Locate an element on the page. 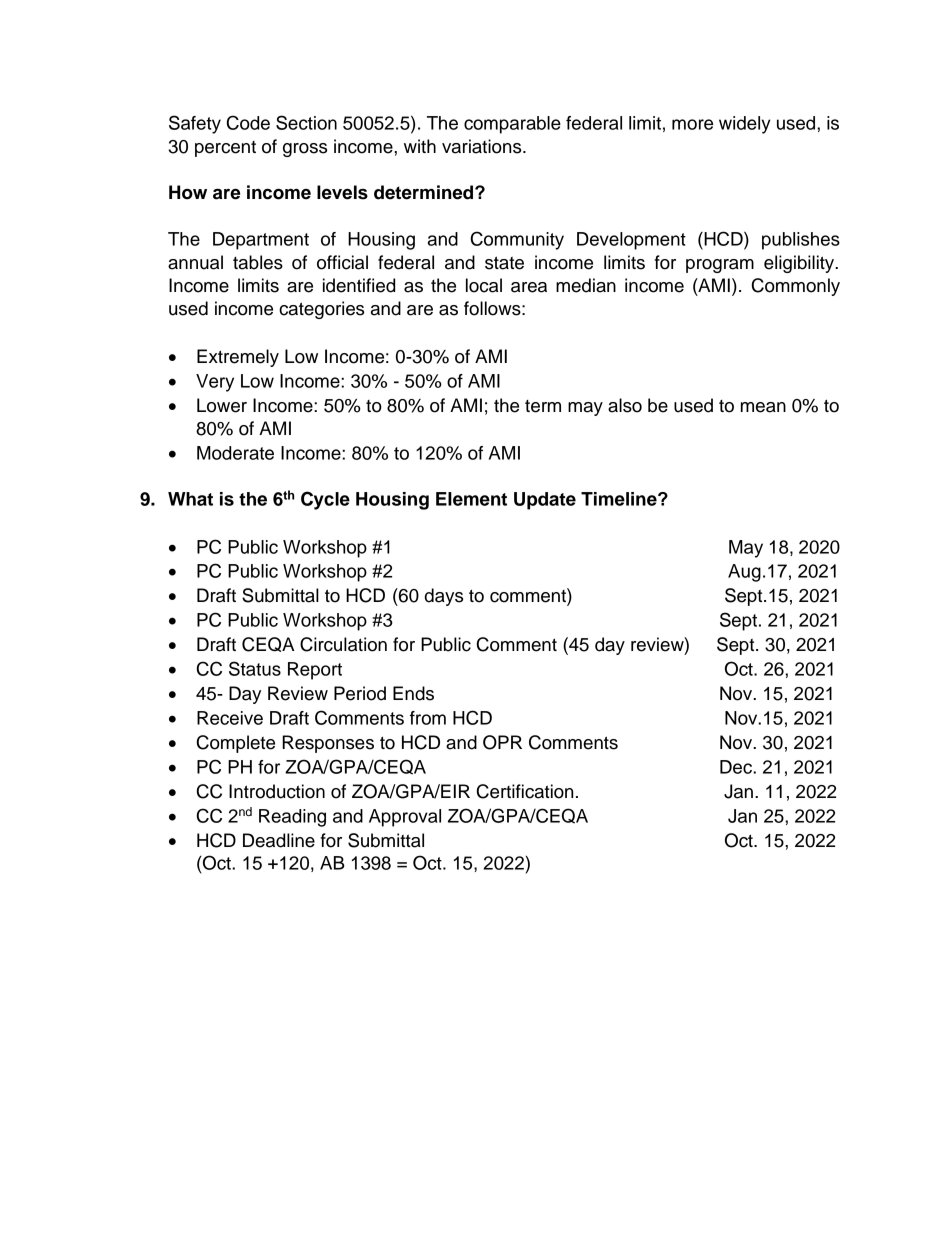 The height and width of the image is (1233, 952). Reading is located at coordinates (292, 818).
